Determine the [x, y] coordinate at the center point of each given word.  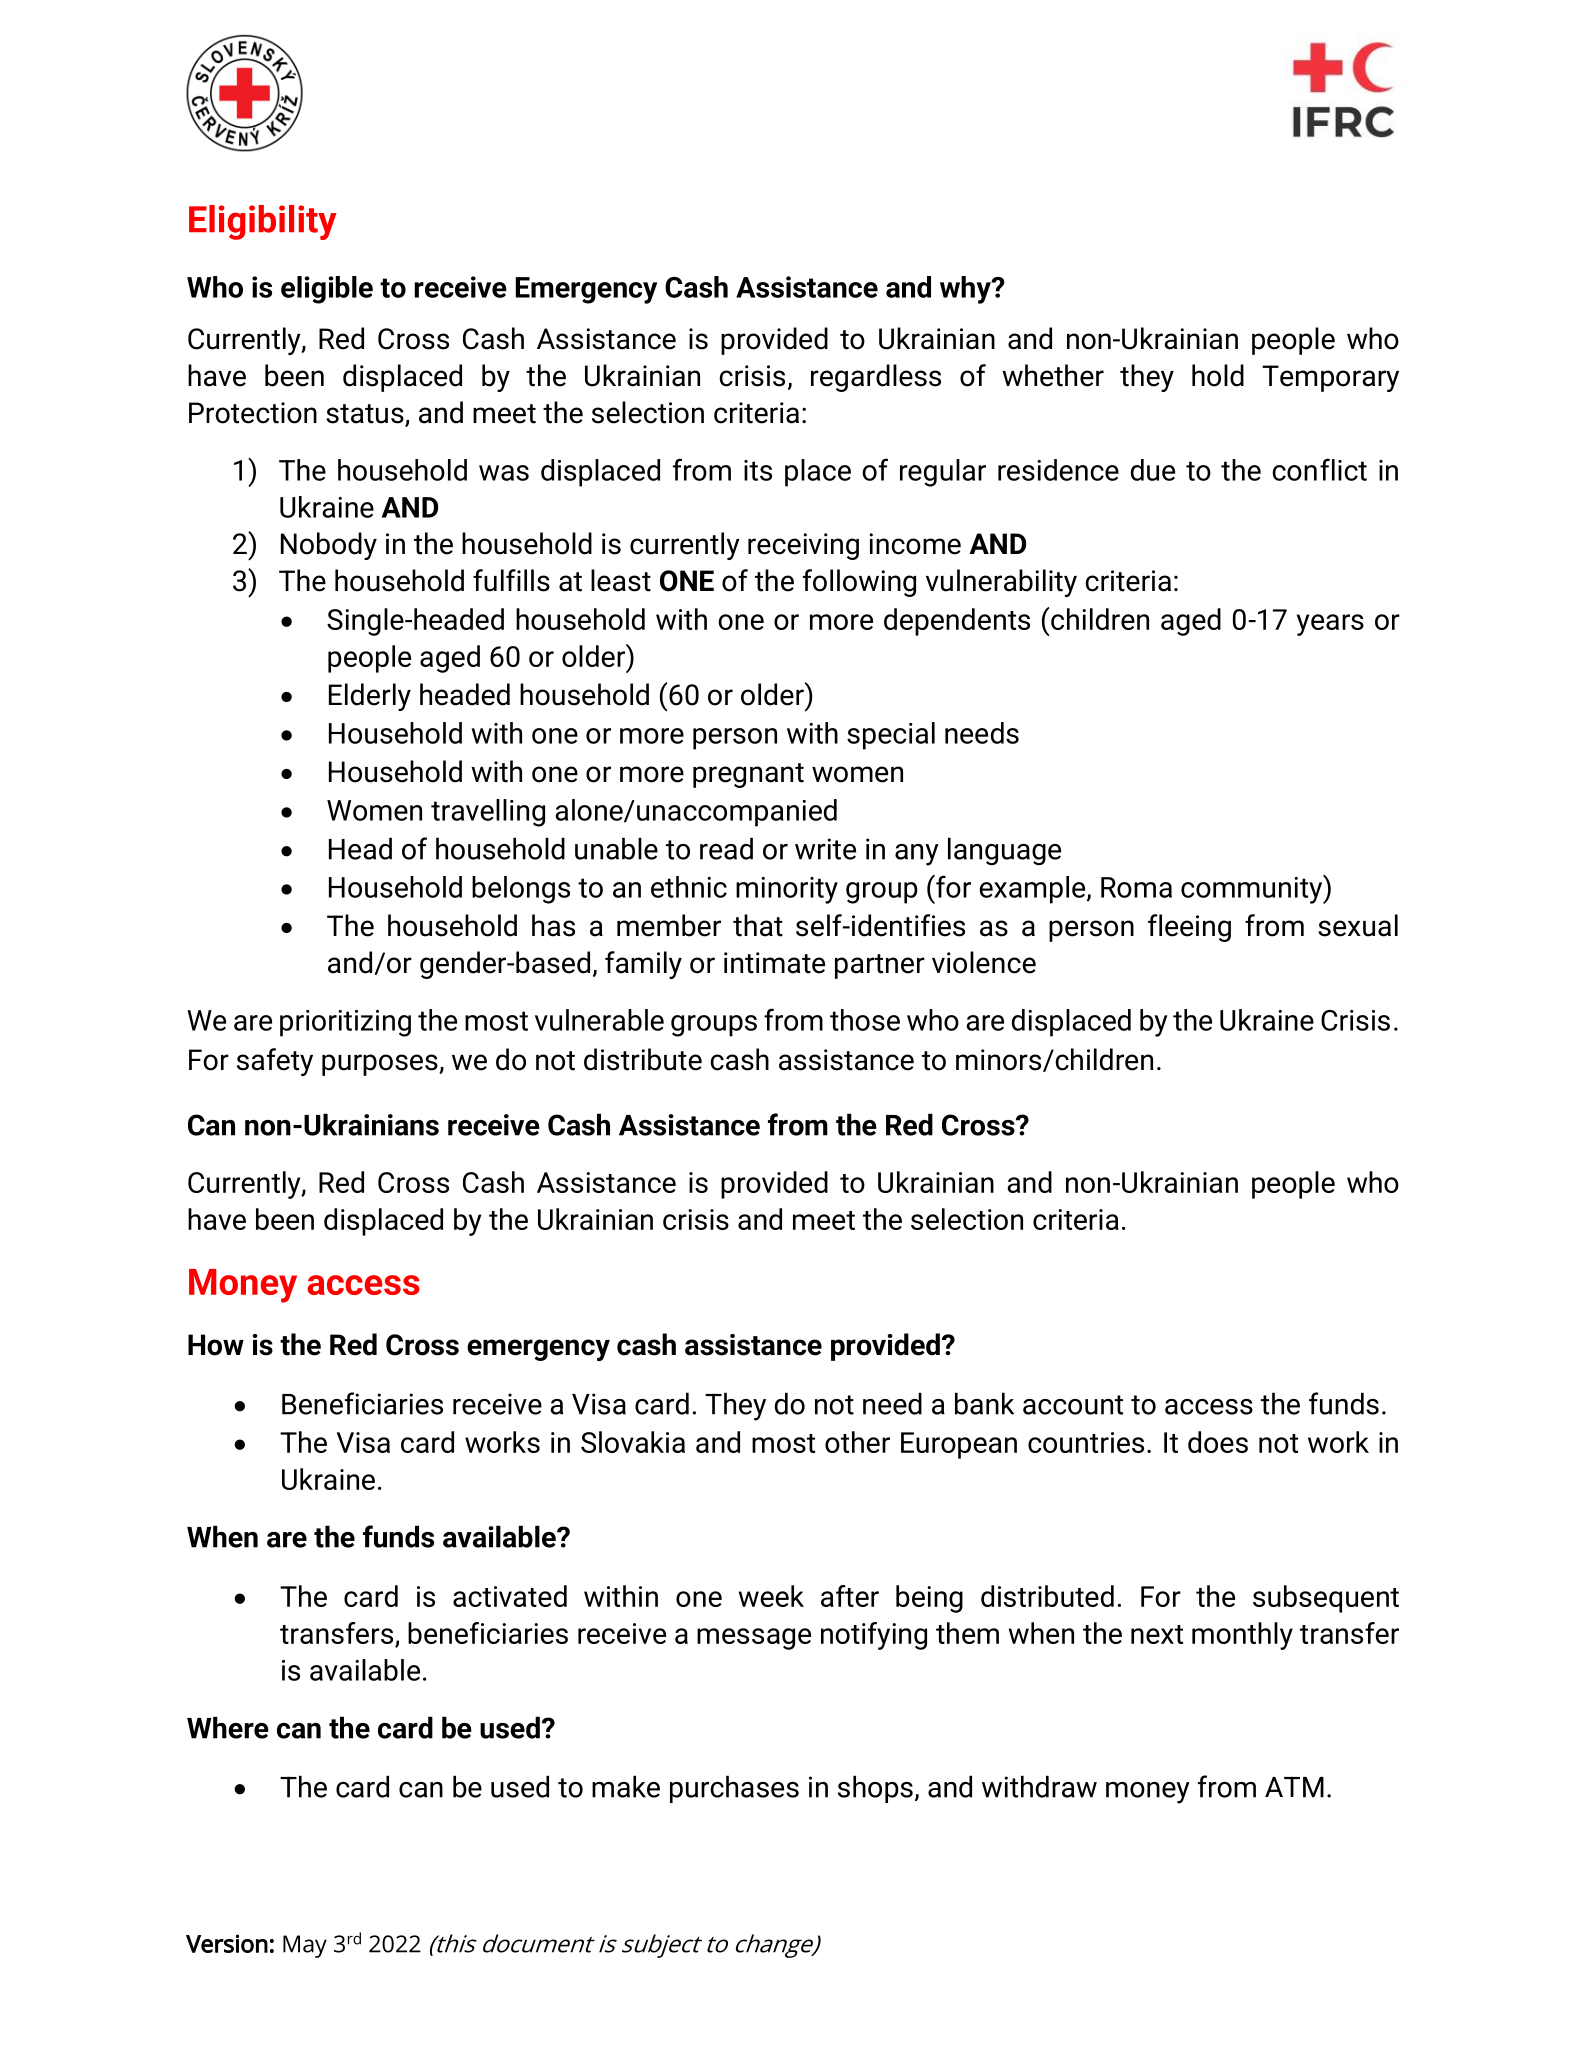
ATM [1294, 1787]
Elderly [370, 697]
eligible [327, 290]
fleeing [1189, 928]
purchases [734, 1789]
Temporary [1330, 378]
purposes [381, 1065]
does [1218, 1442]
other [857, 1442]
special [891, 736]
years [1330, 625]
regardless [876, 378]
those [865, 1020]
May [305, 1946]
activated [510, 1596]
